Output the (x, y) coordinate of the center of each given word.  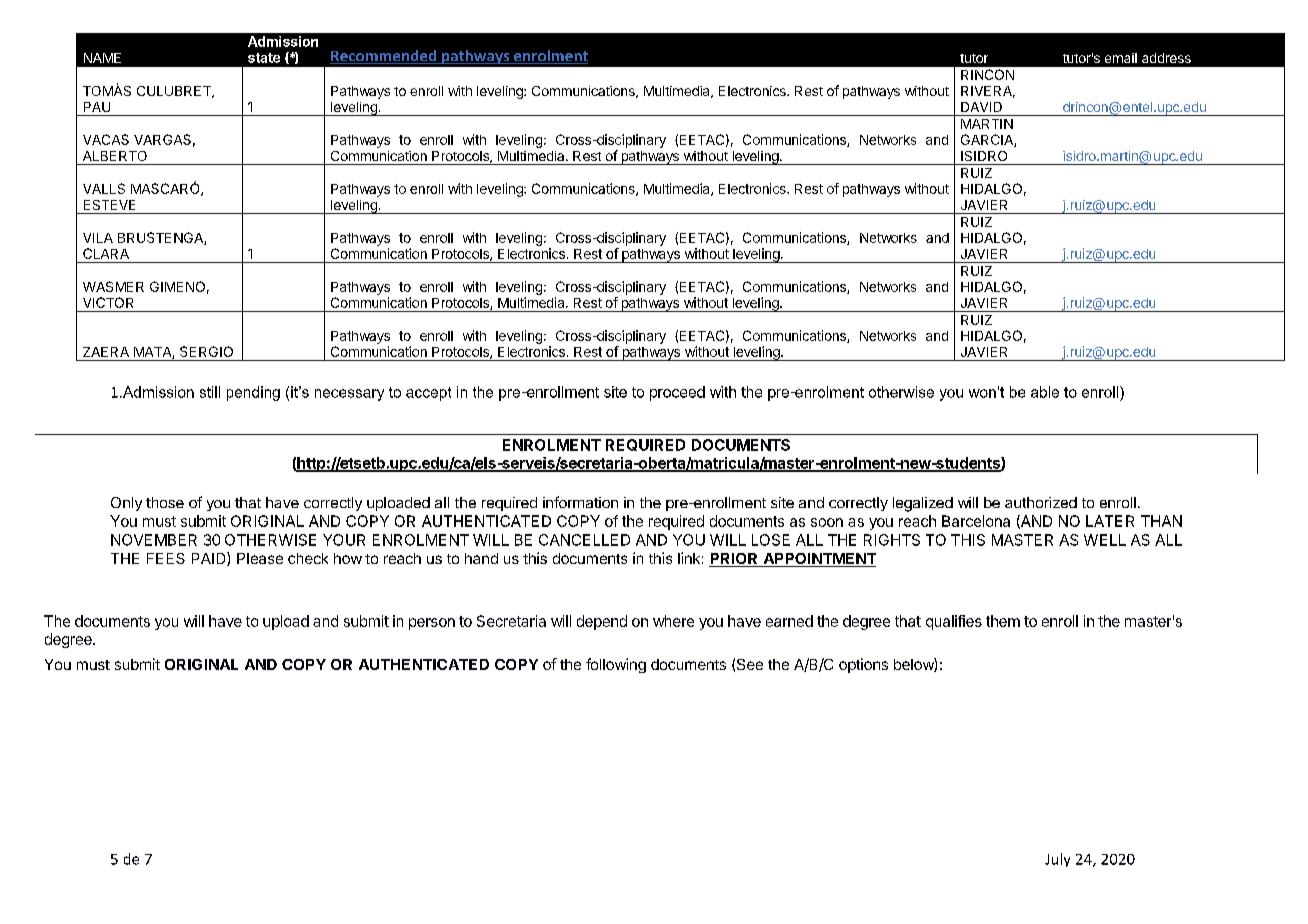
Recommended (384, 57)
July (1057, 860)
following (616, 665)
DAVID (981, 107)
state (264, 58)
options (863, 665)
